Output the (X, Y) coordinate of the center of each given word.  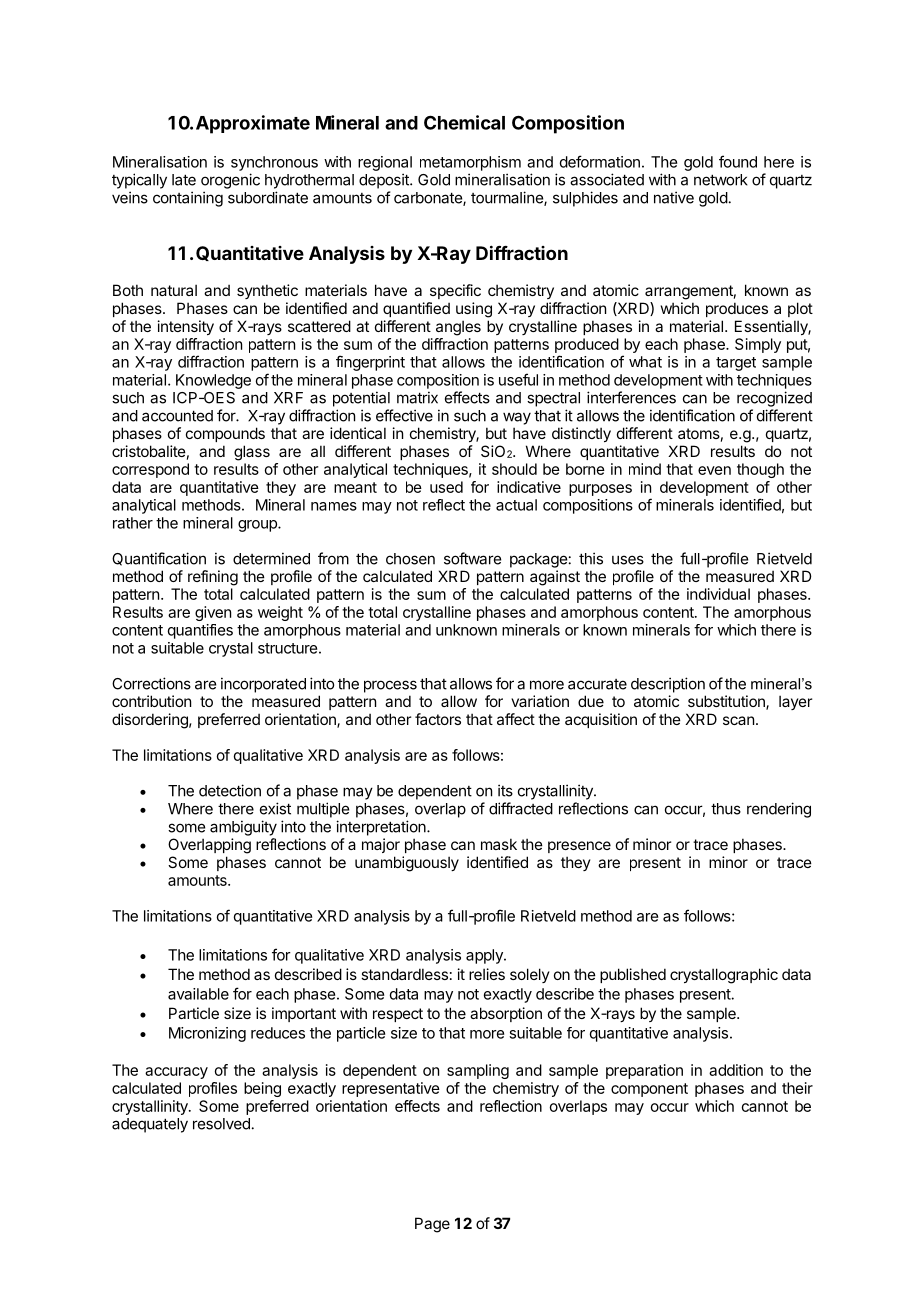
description (668, 685)
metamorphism (470, 163)
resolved (221, 1124)
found (738, 161)
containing (188, 199)
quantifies (200, 631)
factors (438, 719)
